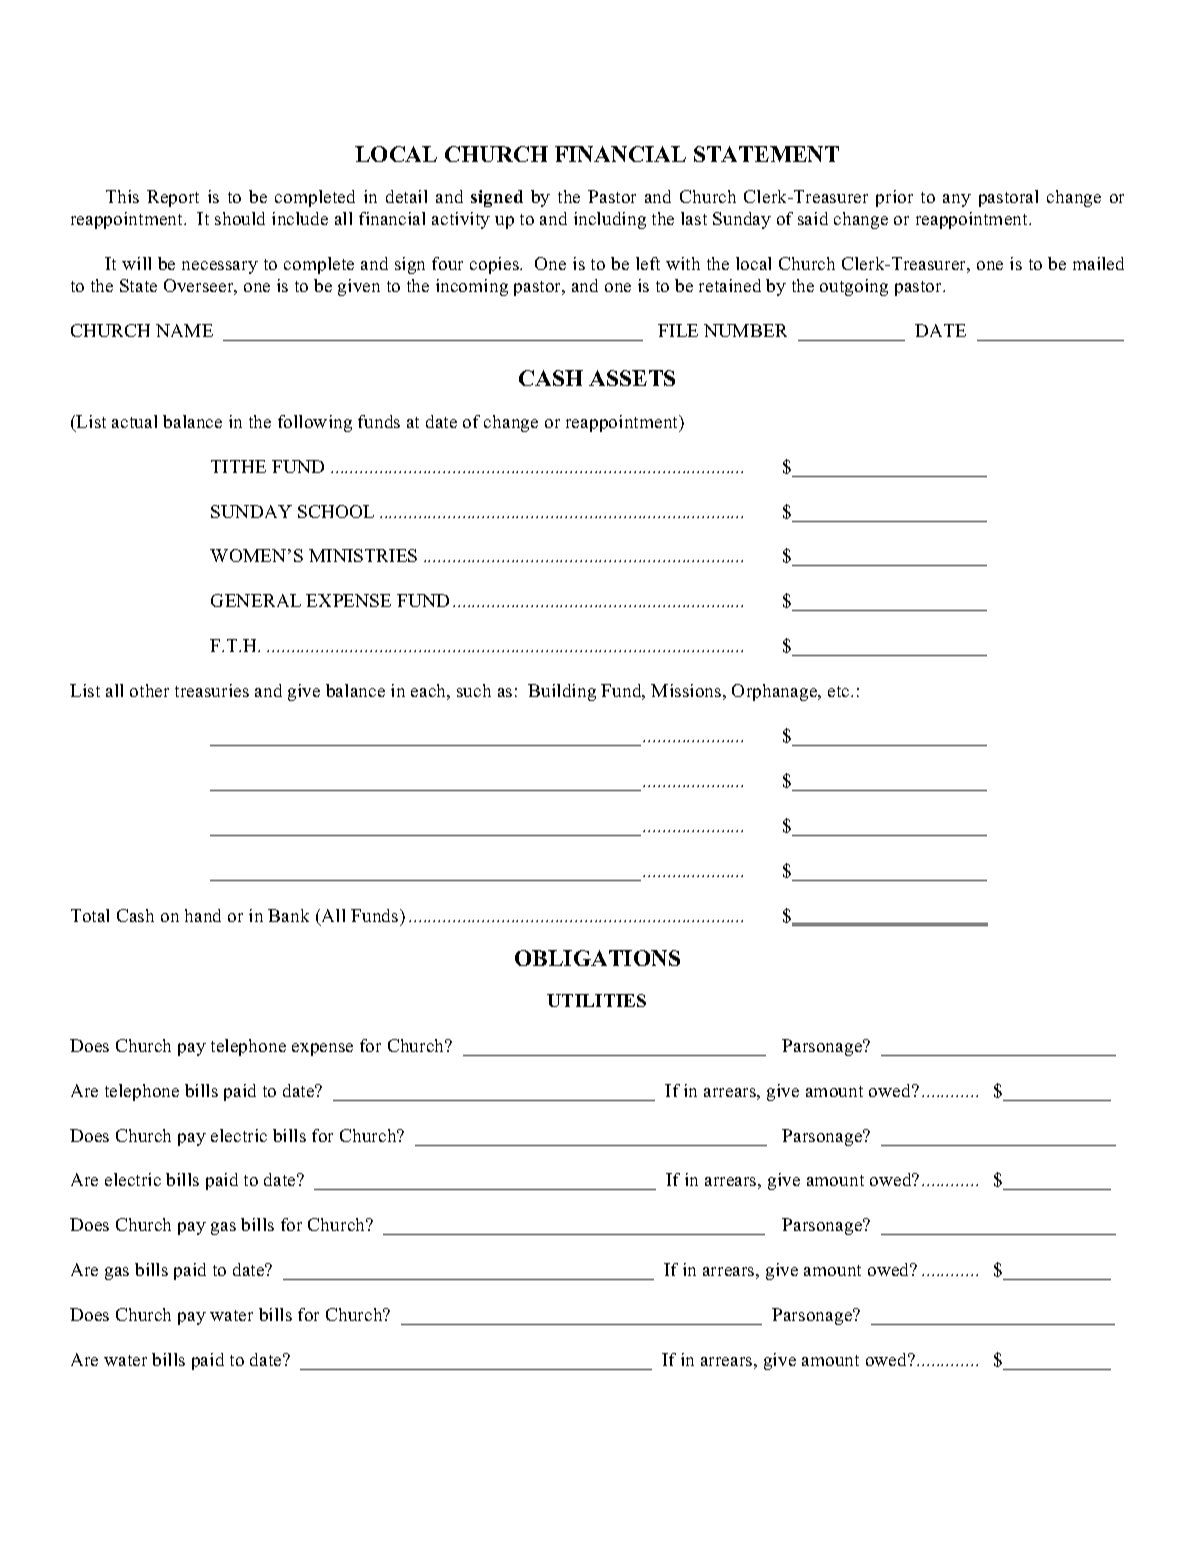  Describe the element at coordinates (562, 692) in the document. I see `Building` at that location.
